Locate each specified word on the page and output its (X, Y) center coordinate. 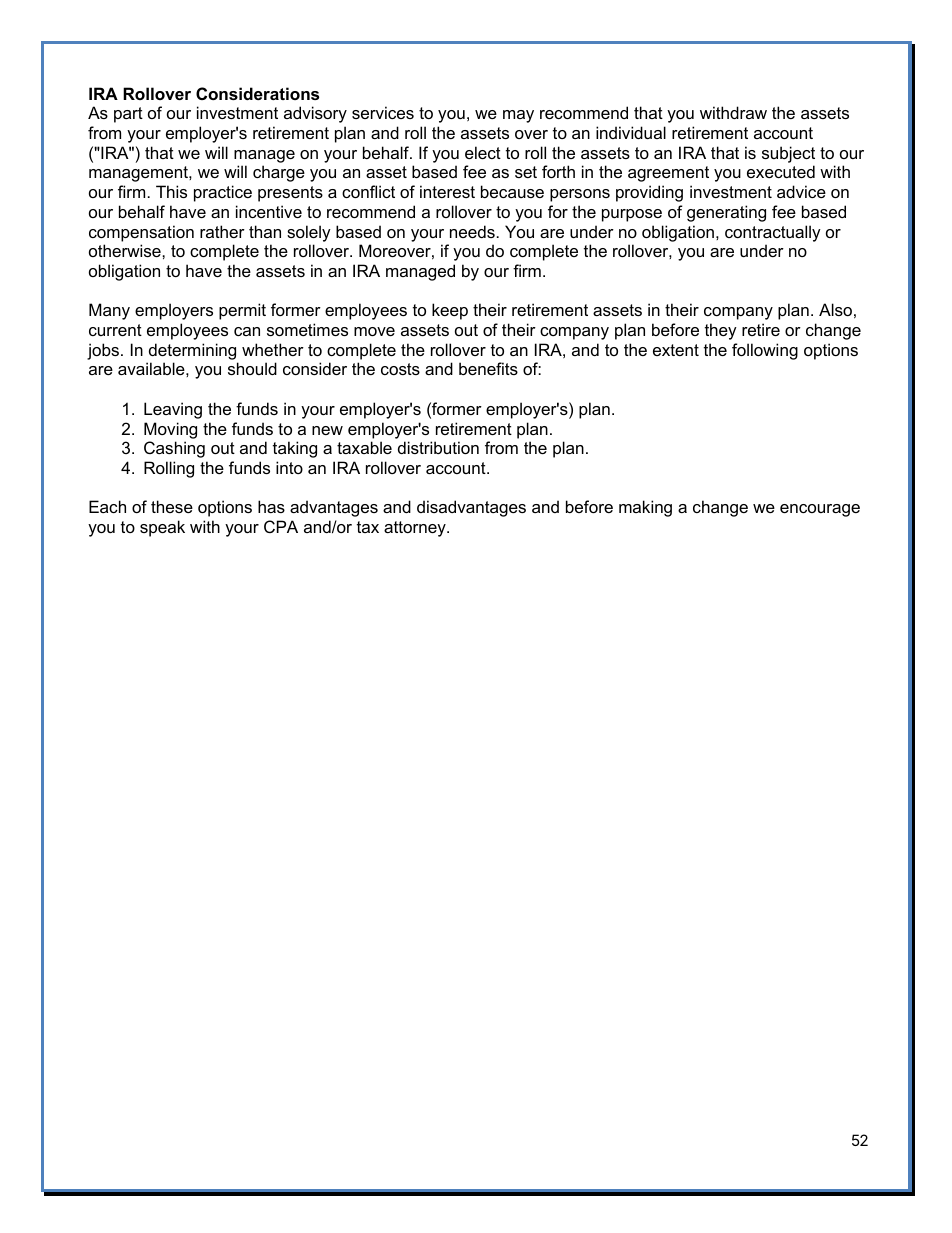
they (721, 331)
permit (242, 311)
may (518, 116)
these (172, 506)
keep (450, 311)
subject (788, 154)
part (128, 115)
